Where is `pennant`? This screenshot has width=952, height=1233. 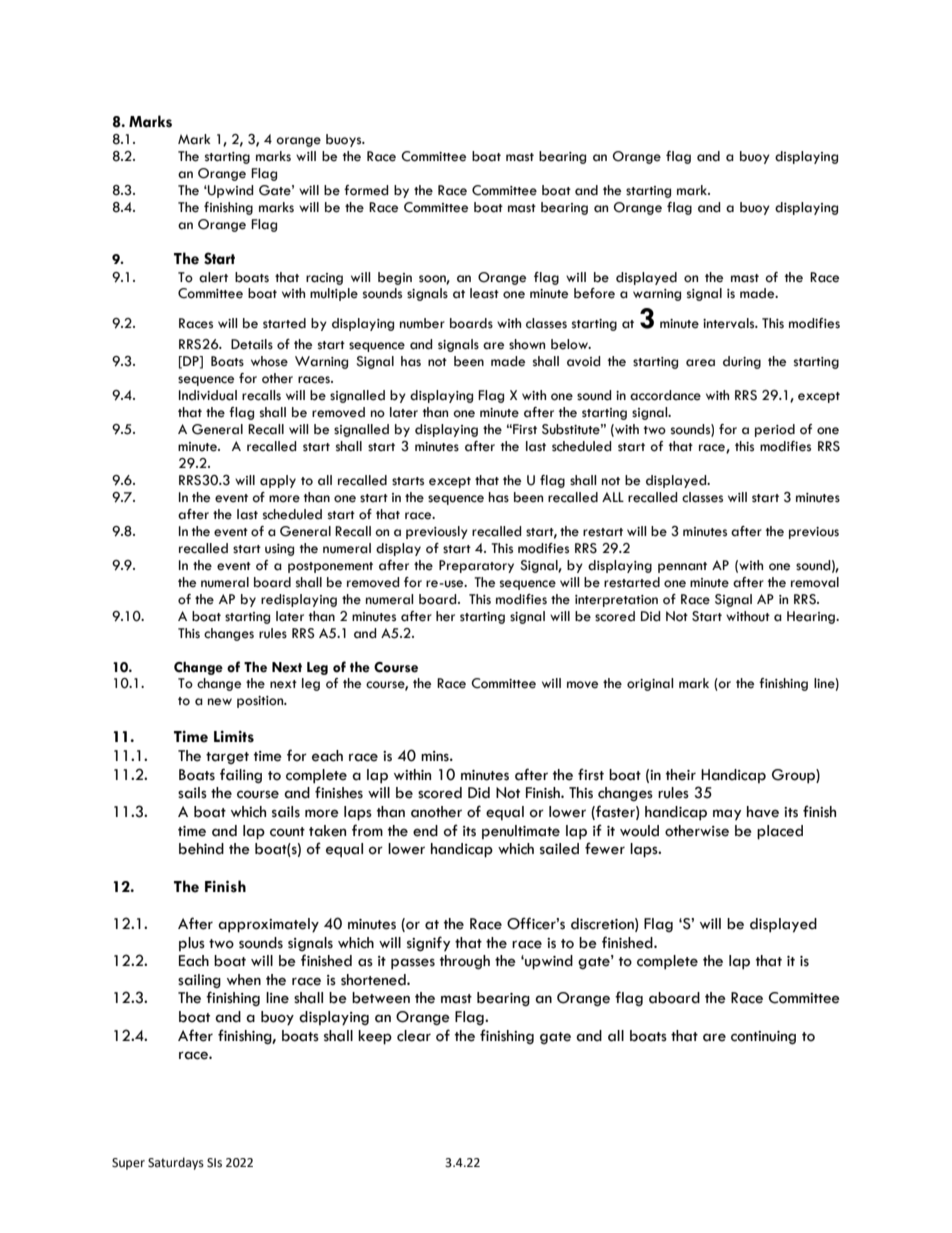 pennant is located at coordinates (682, 567).
